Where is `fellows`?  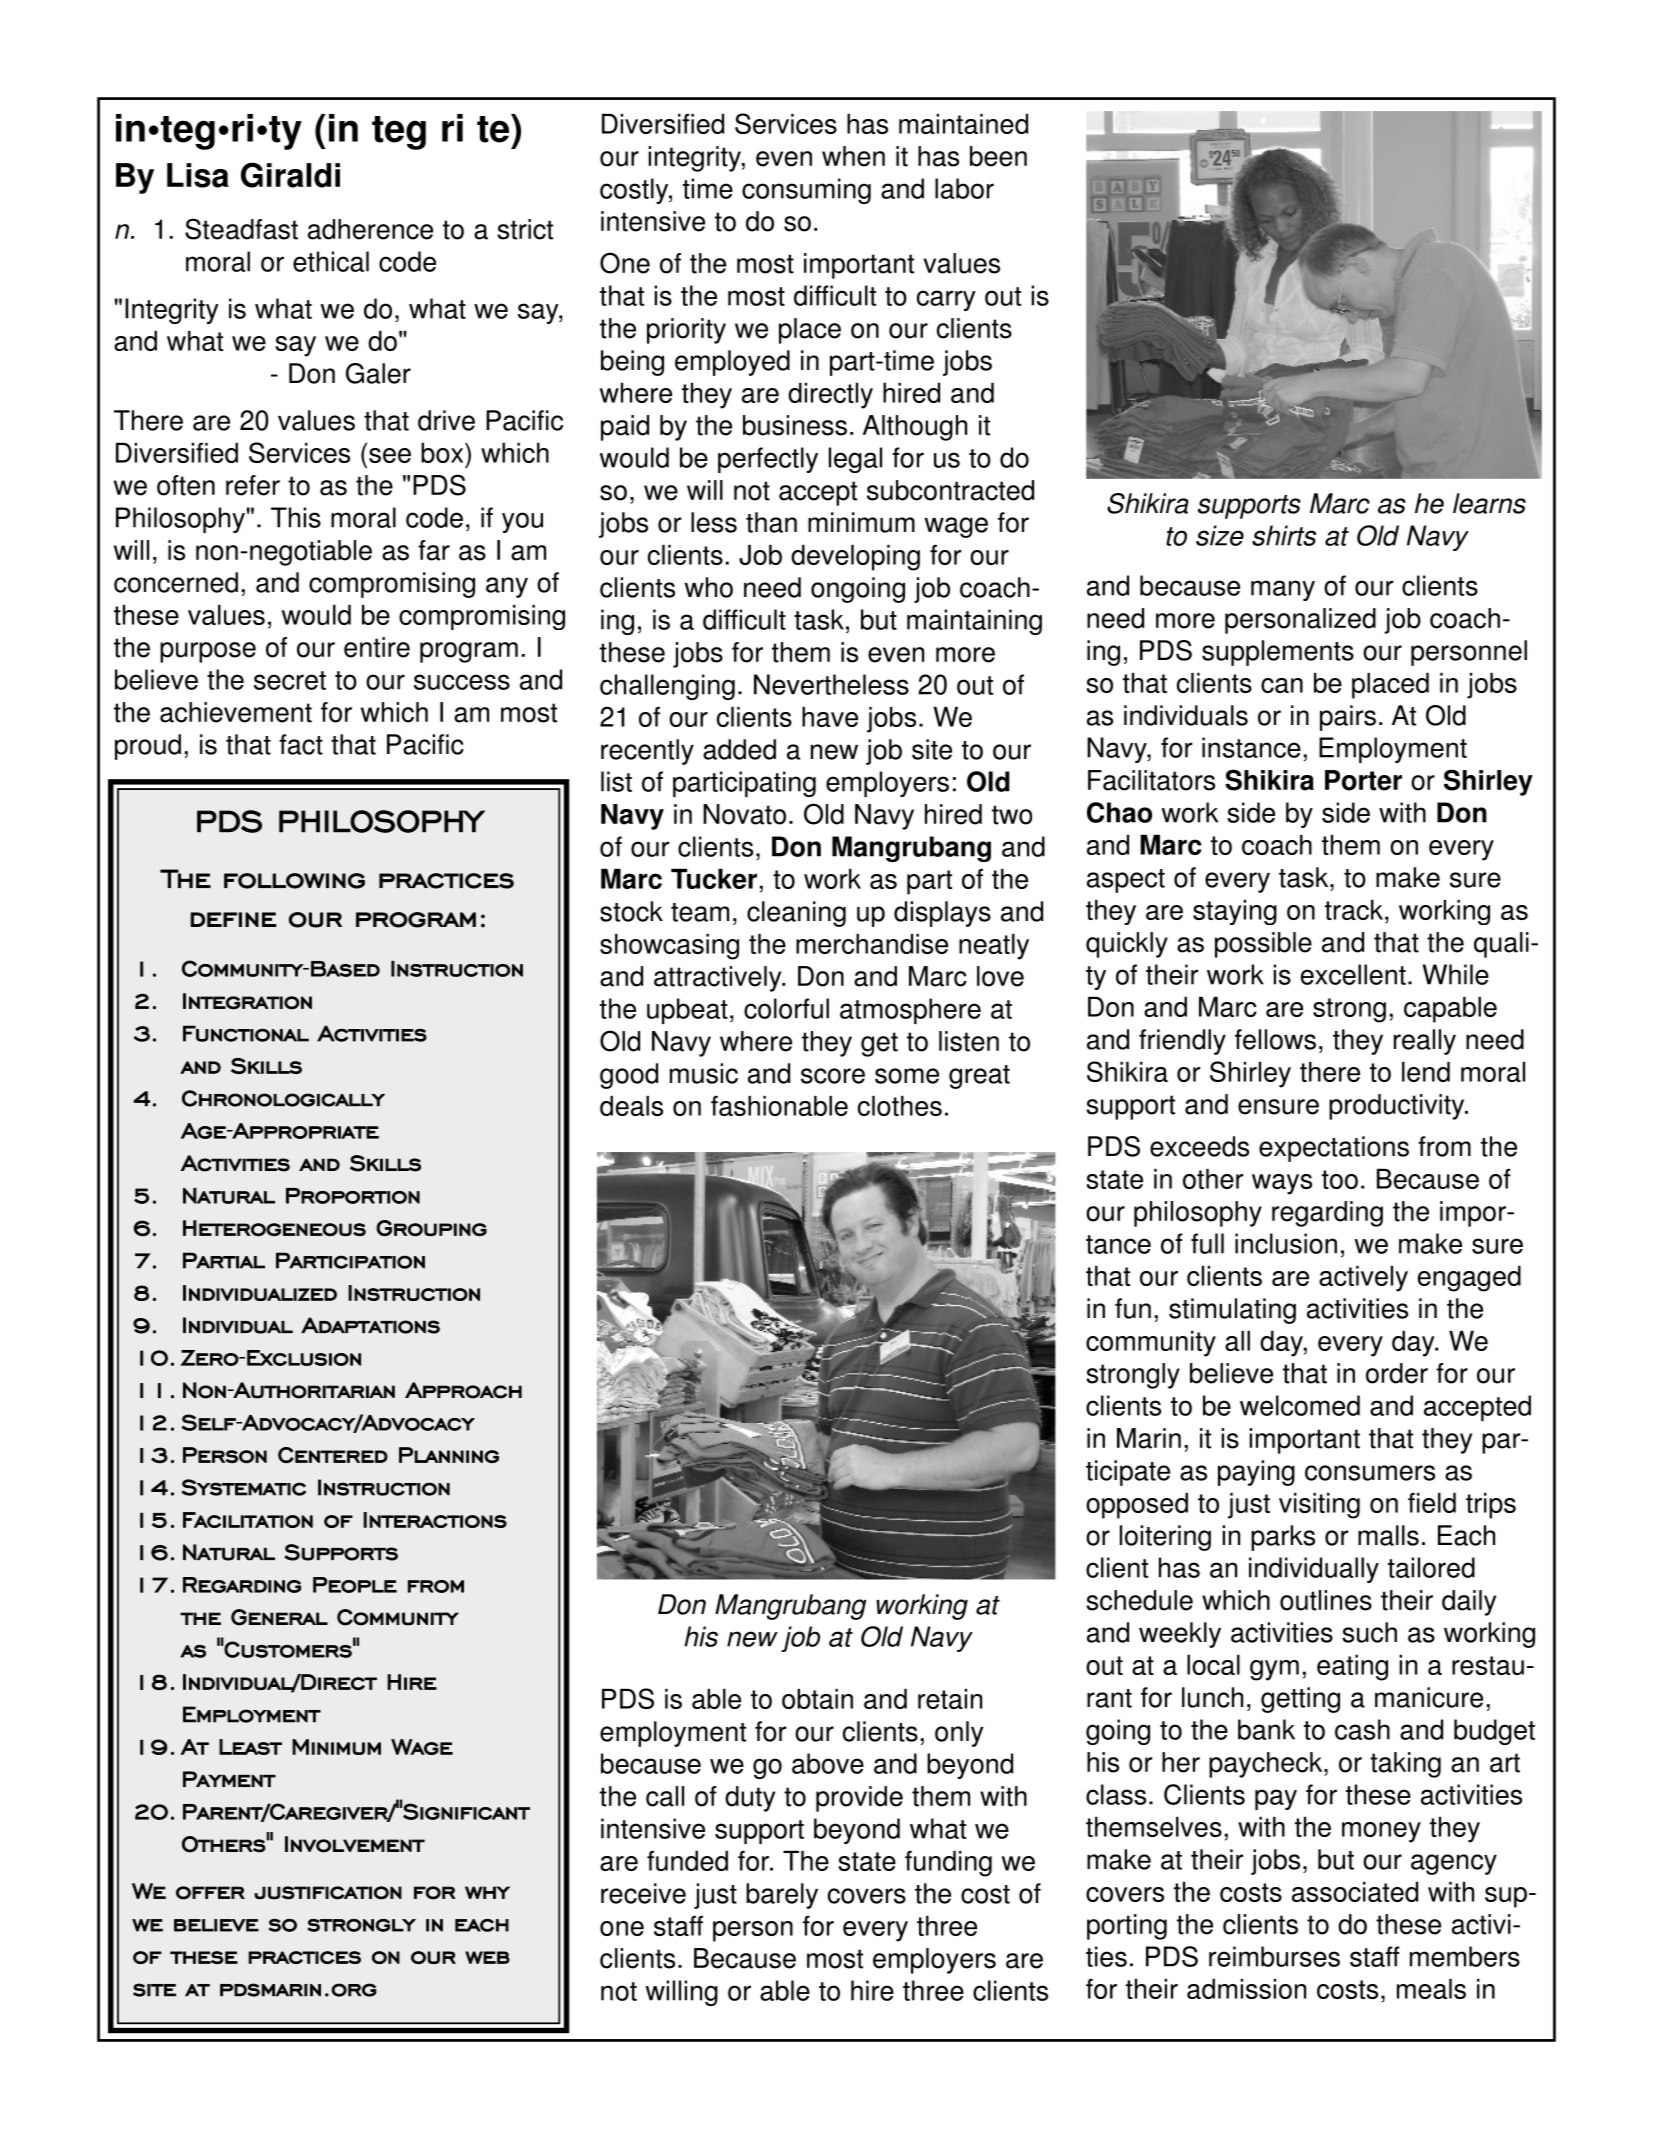
fellows is located at coordinates (1275, 1039).
